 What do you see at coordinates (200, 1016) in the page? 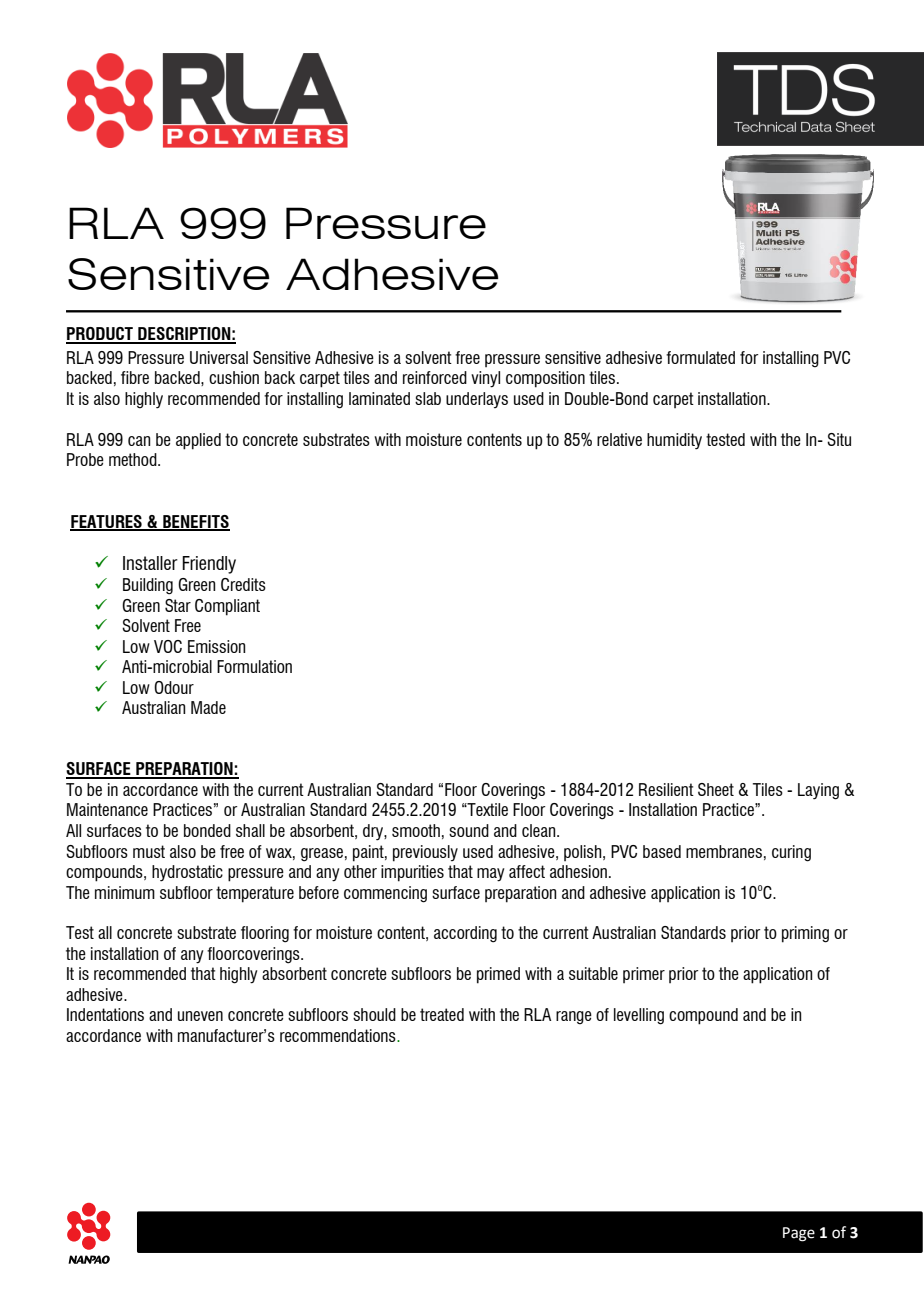
I see `uneven` at bounding box center [200, 1016].
